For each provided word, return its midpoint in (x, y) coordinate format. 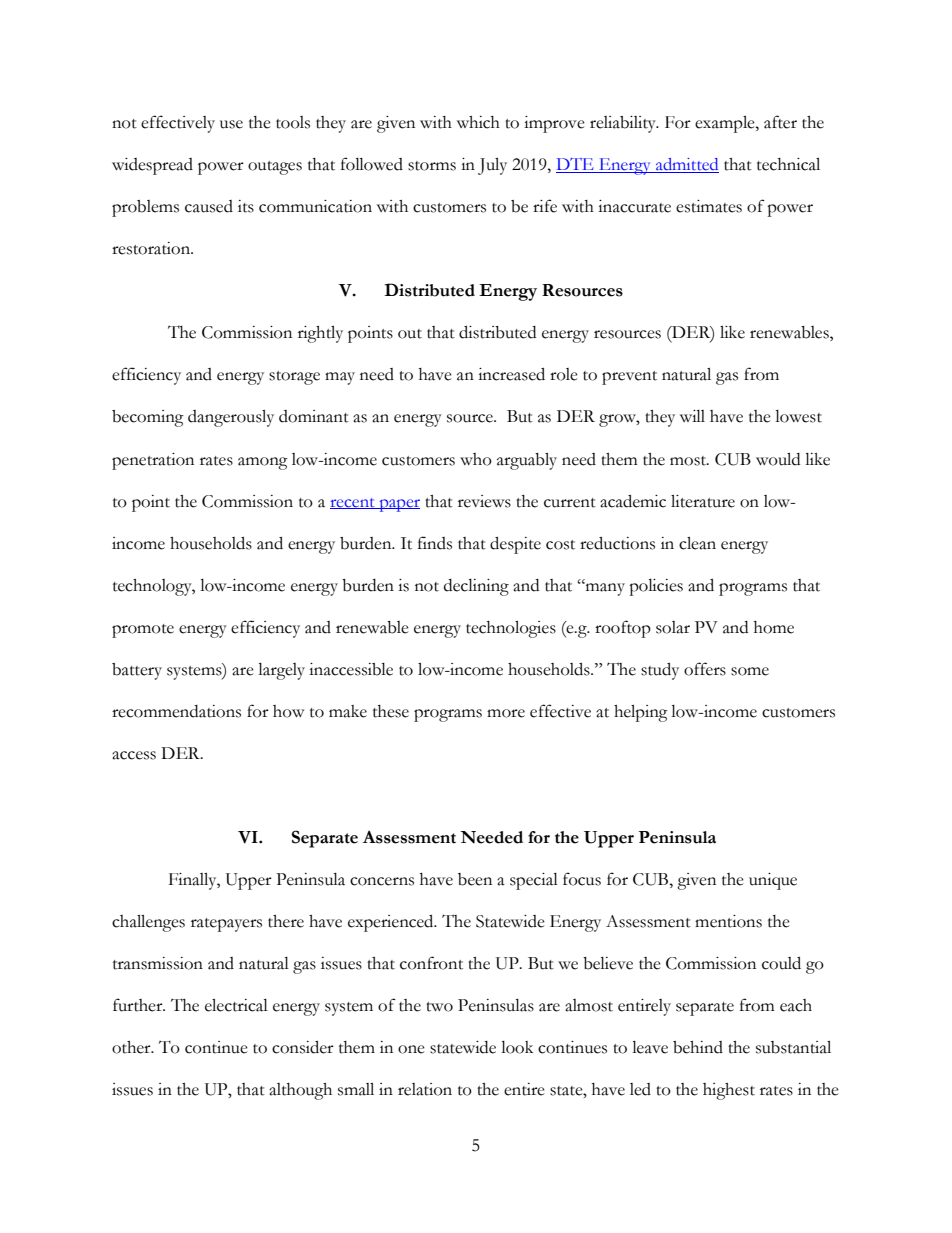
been (475, 879)
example (726, 124)
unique (773, 881)
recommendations (176, 711)
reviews (484, 501)
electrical (236, 1005)
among (263, 463)
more (506, 713)
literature (703, 501)
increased (511, 374)
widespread (152, 166)
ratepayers (226, 925)
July (492, 166)
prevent (629, 378)
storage (294, 378)
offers (705, 669)
